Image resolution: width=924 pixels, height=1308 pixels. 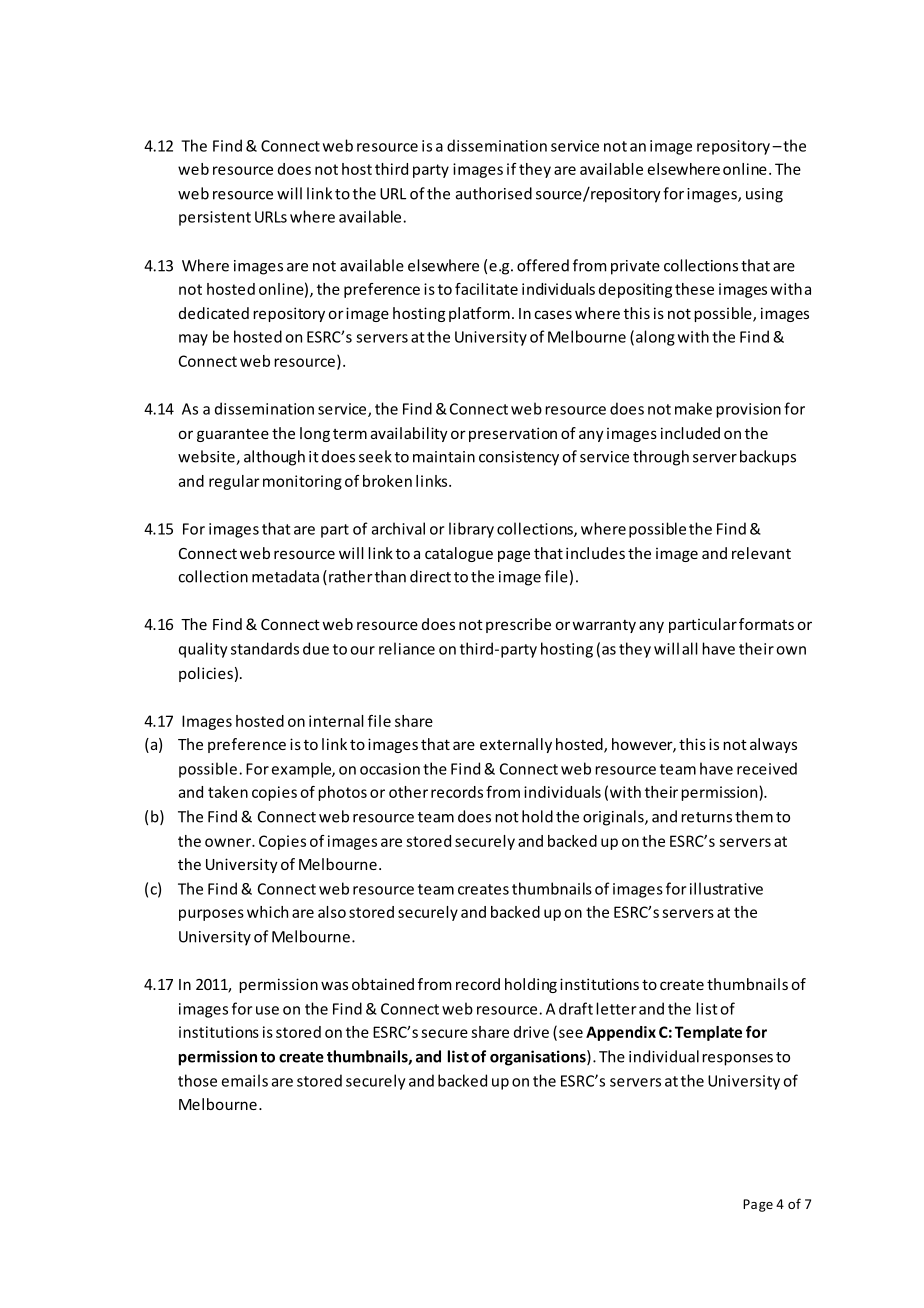 I want to click on persistent, so click(x=215, y=218).
